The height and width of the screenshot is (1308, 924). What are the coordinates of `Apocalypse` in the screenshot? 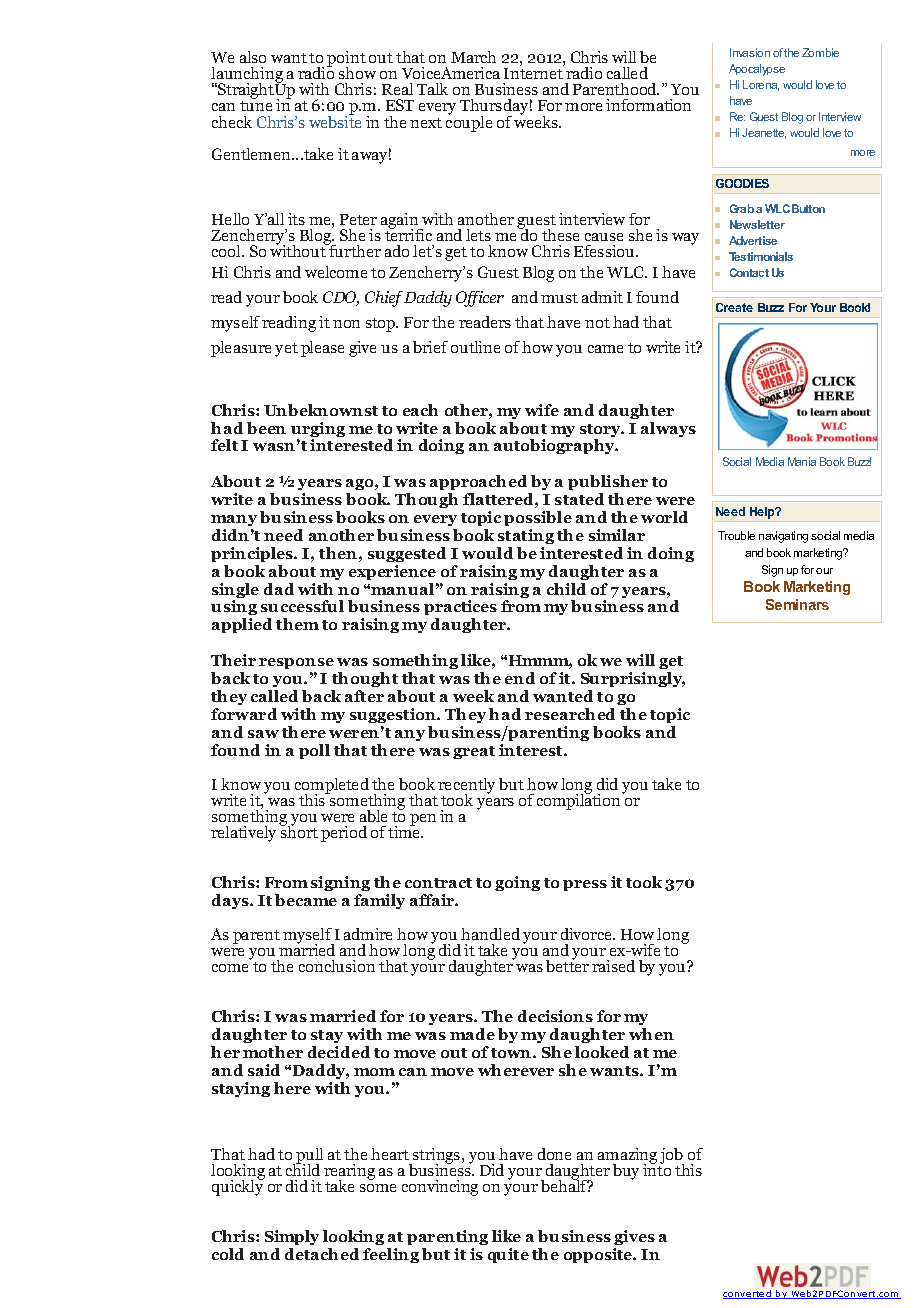 It's located at (757, 70).
